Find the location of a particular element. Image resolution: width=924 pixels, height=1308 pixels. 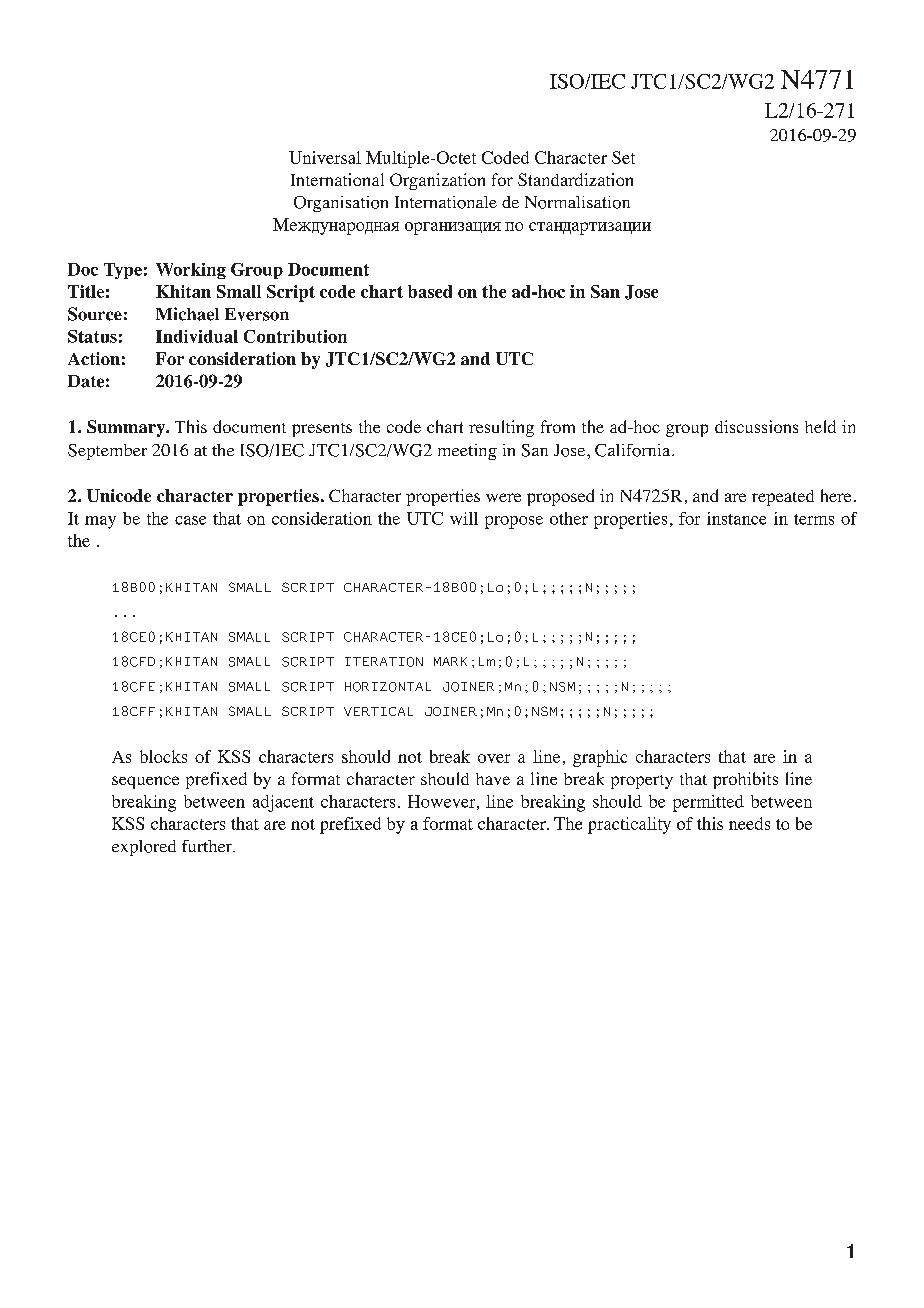

discussions is located at coordinates (756, 426).
